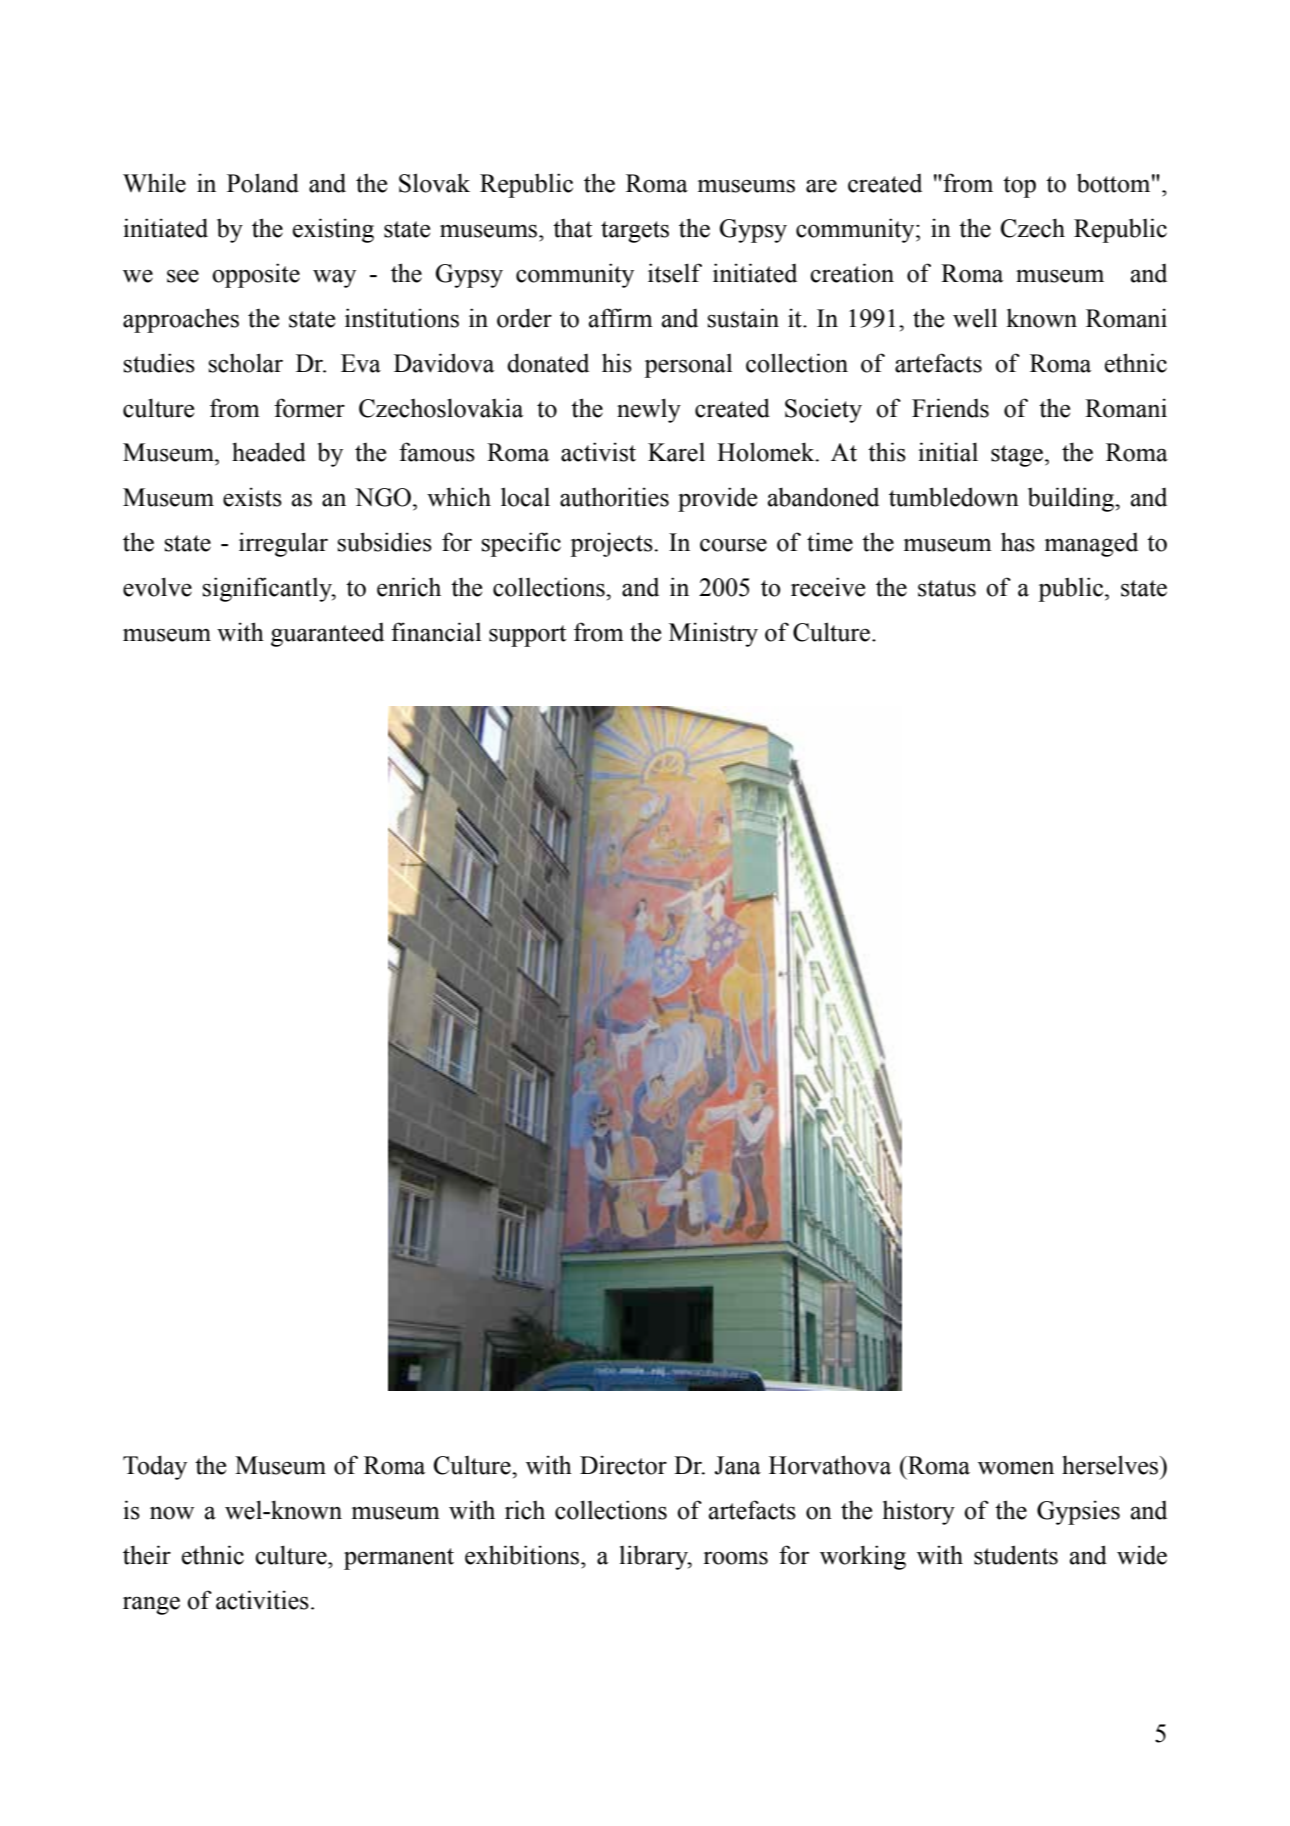 This document has height=1826, width=1290. What do you see at coordinates (263, 183) in the document?
I see `Poland` at bounding box center [263, 183].
